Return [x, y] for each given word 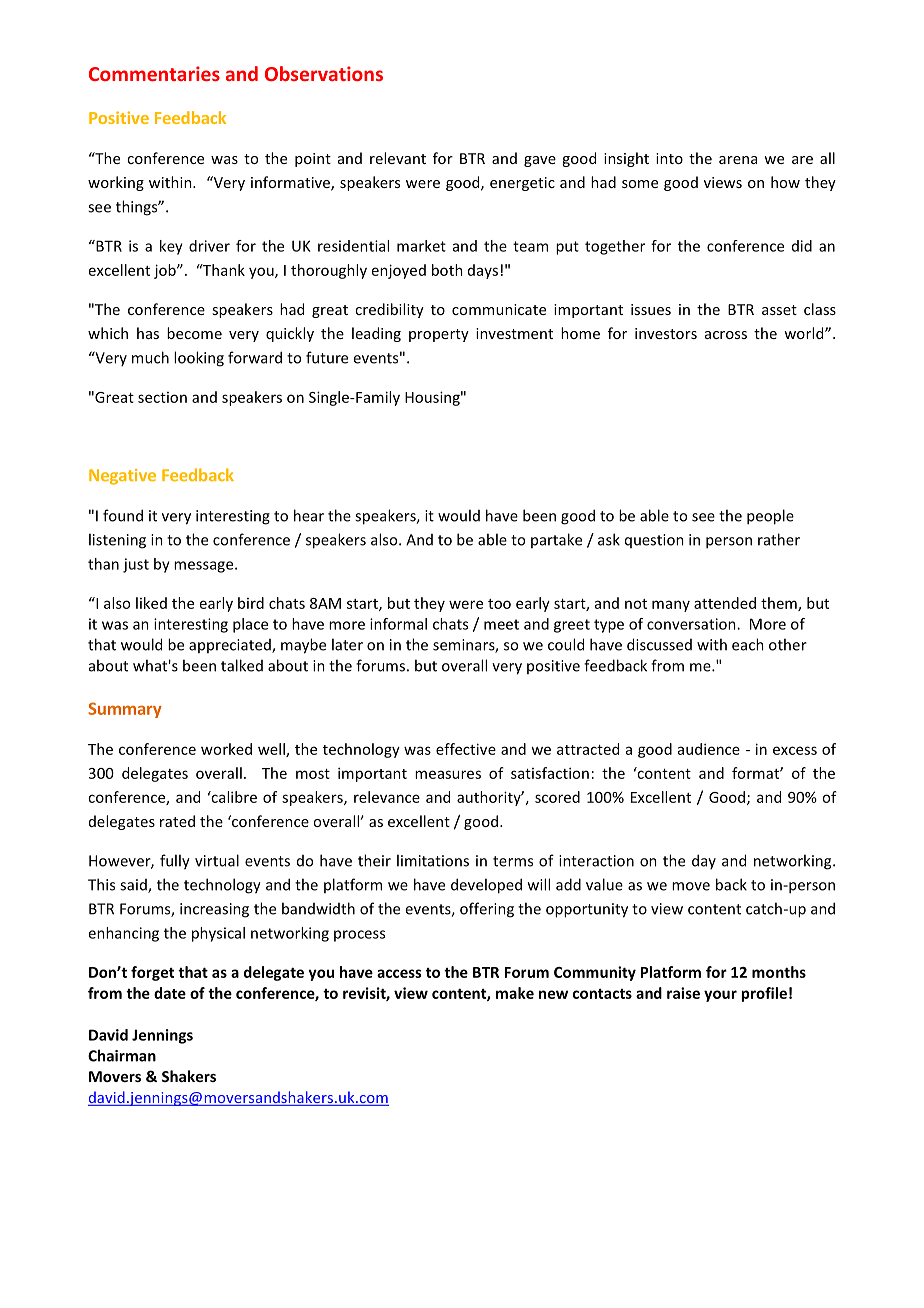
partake [556, 540]
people [770, 517]
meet [501, 624]
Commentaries [154, 73]
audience [709, 749]
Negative [122, 477]
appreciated [231, 646]
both [447, 270]
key [171, 247]
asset [779, 310]
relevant [398, 158]
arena [738, 160]
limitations [433, 860]
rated [177, 821]
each [748, 644]
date [170, 993]
